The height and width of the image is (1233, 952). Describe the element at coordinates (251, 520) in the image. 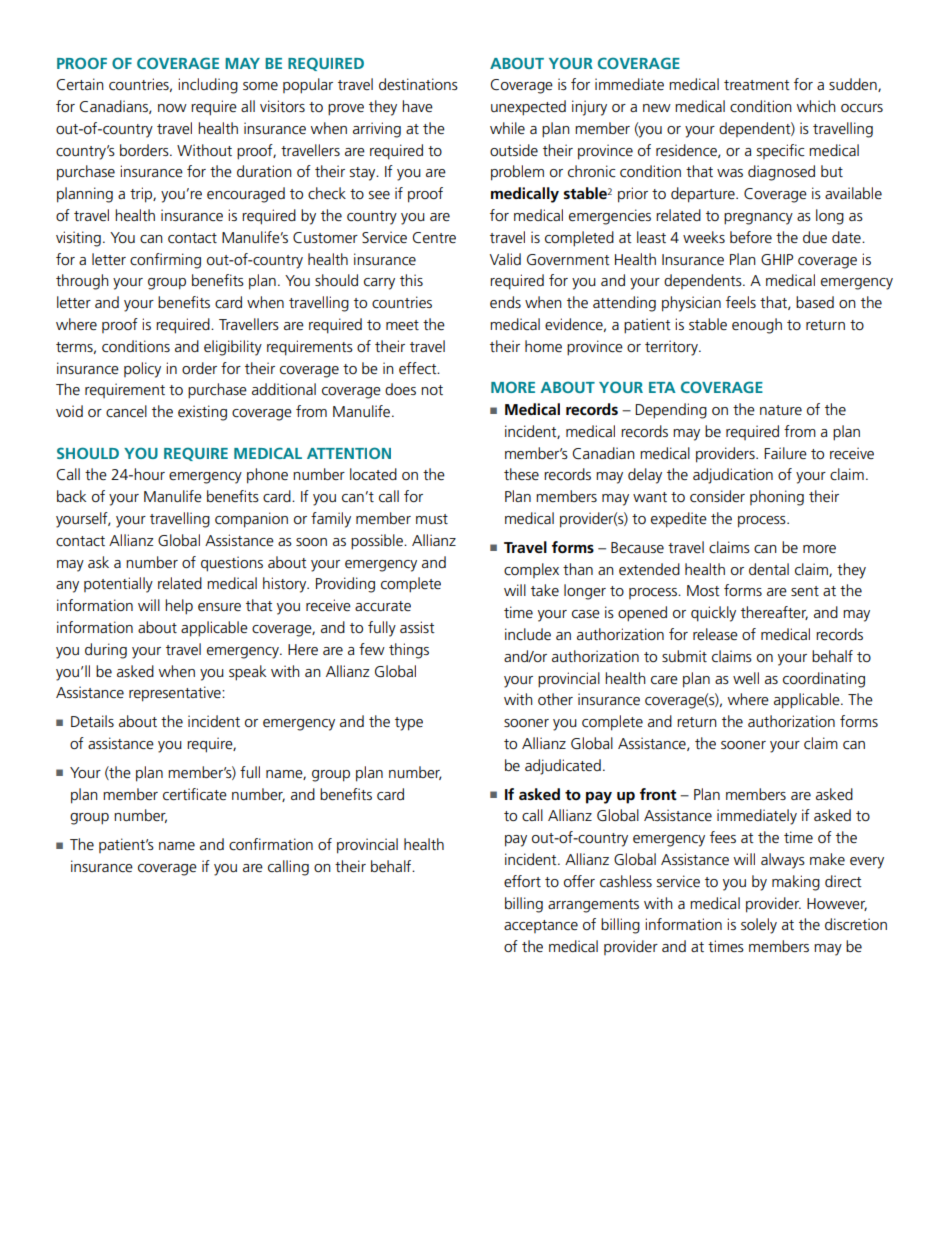

I see `companion` at that location.
